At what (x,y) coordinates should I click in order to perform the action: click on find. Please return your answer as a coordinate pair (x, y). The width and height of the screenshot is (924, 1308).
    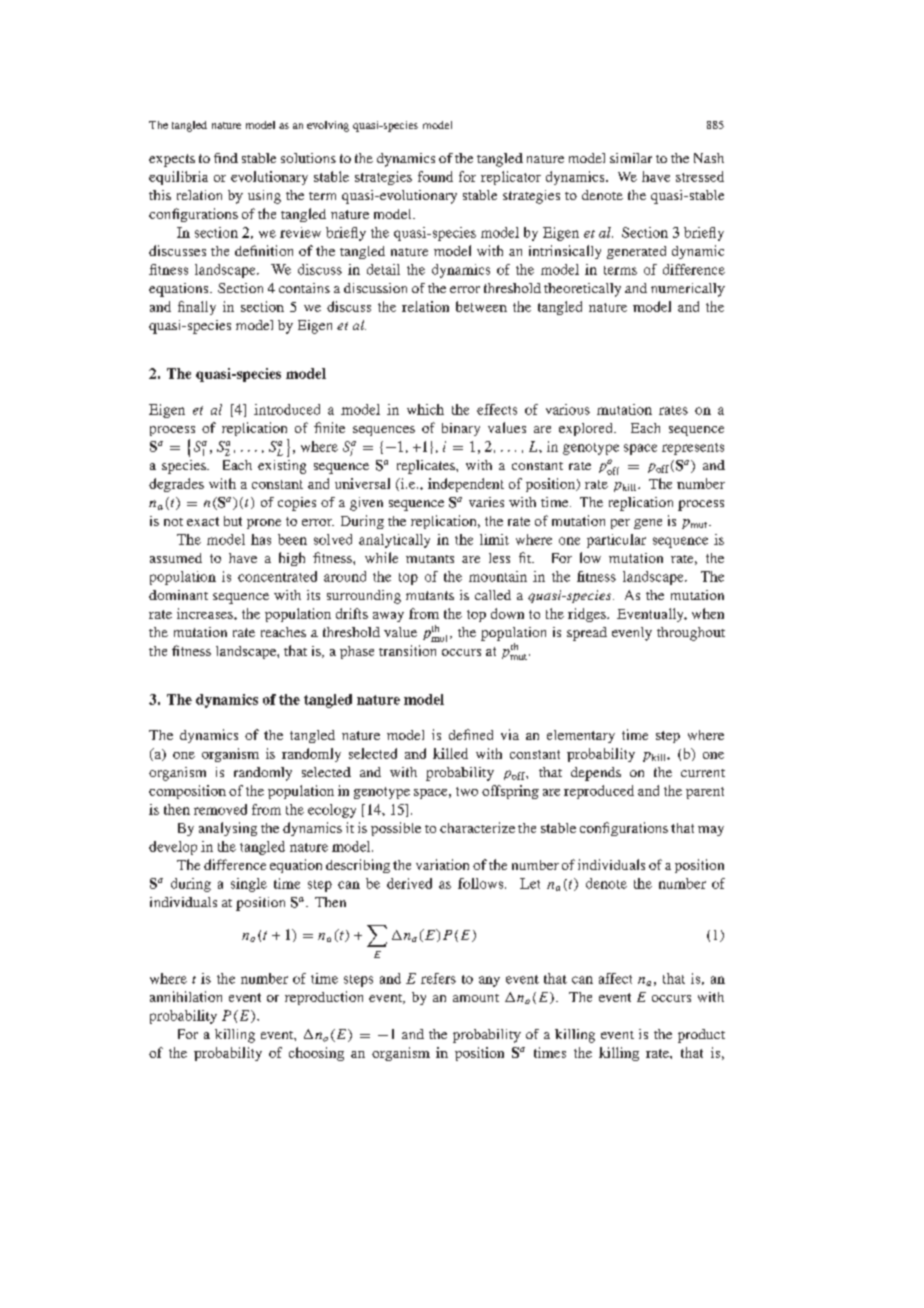
    Looking at the image, I should click on (226, 158).
